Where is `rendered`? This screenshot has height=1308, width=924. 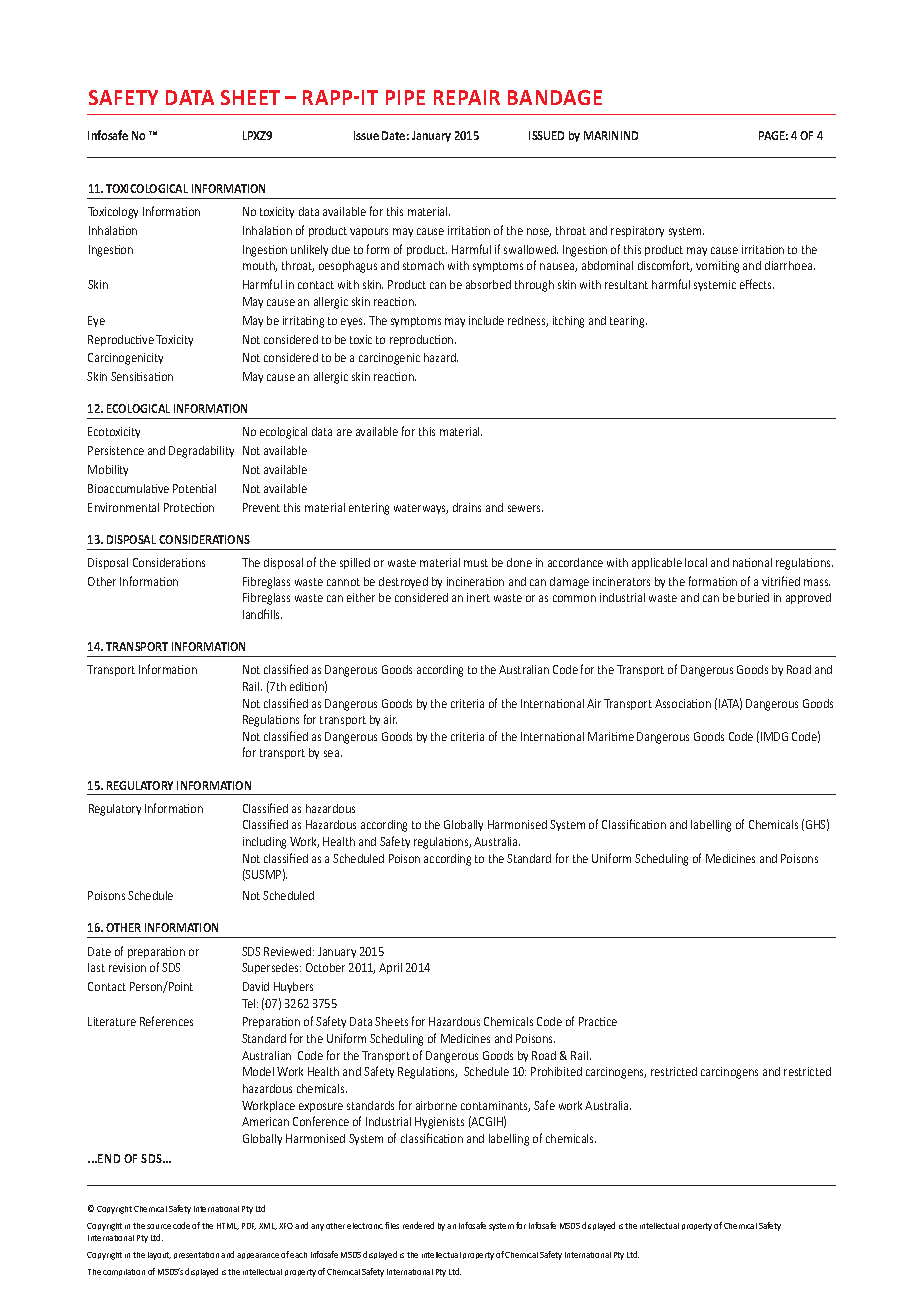
rendered is located at coordinates (418, 1225).
